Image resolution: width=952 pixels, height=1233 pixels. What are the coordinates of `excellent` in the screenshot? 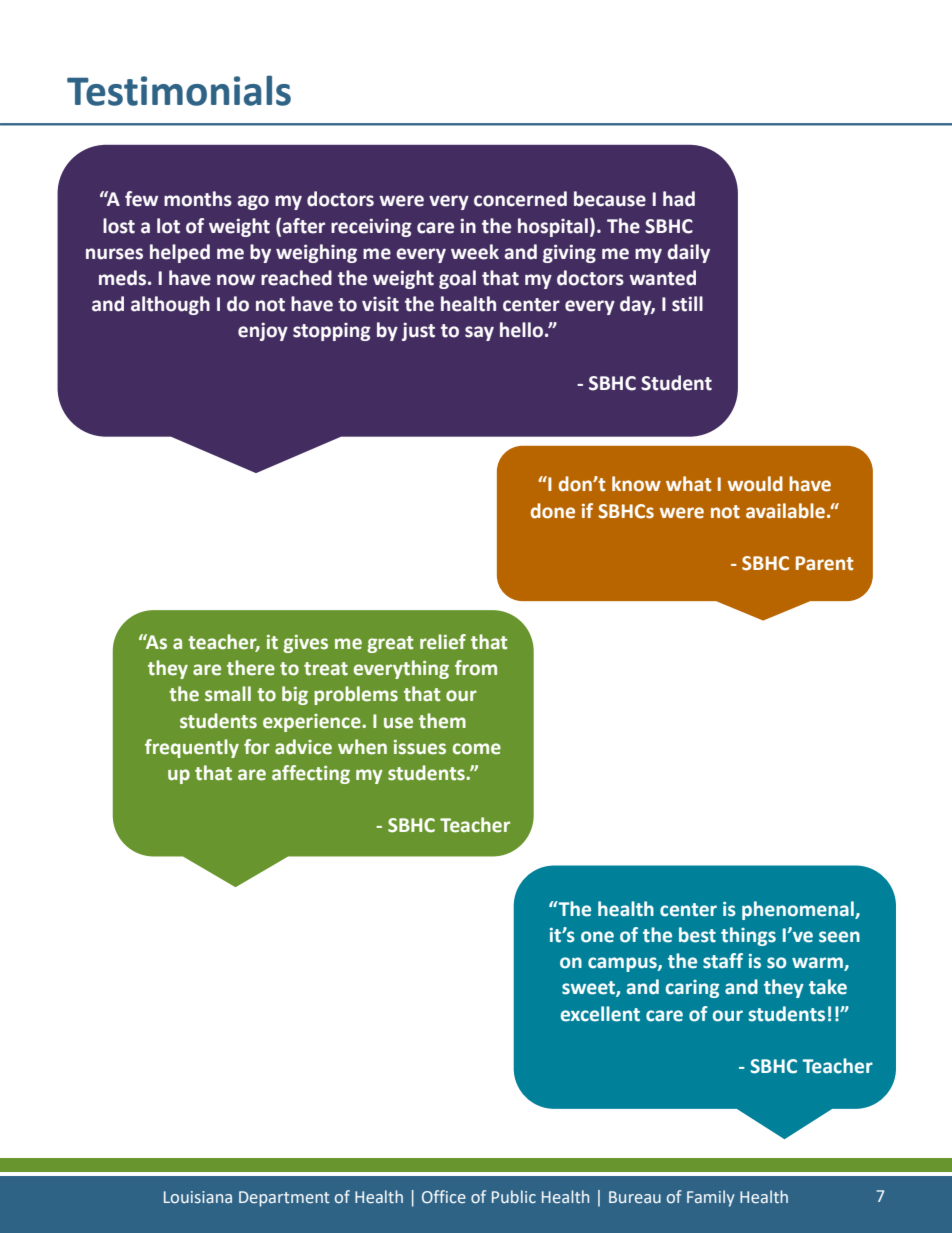 It's located at (600, 1014).
